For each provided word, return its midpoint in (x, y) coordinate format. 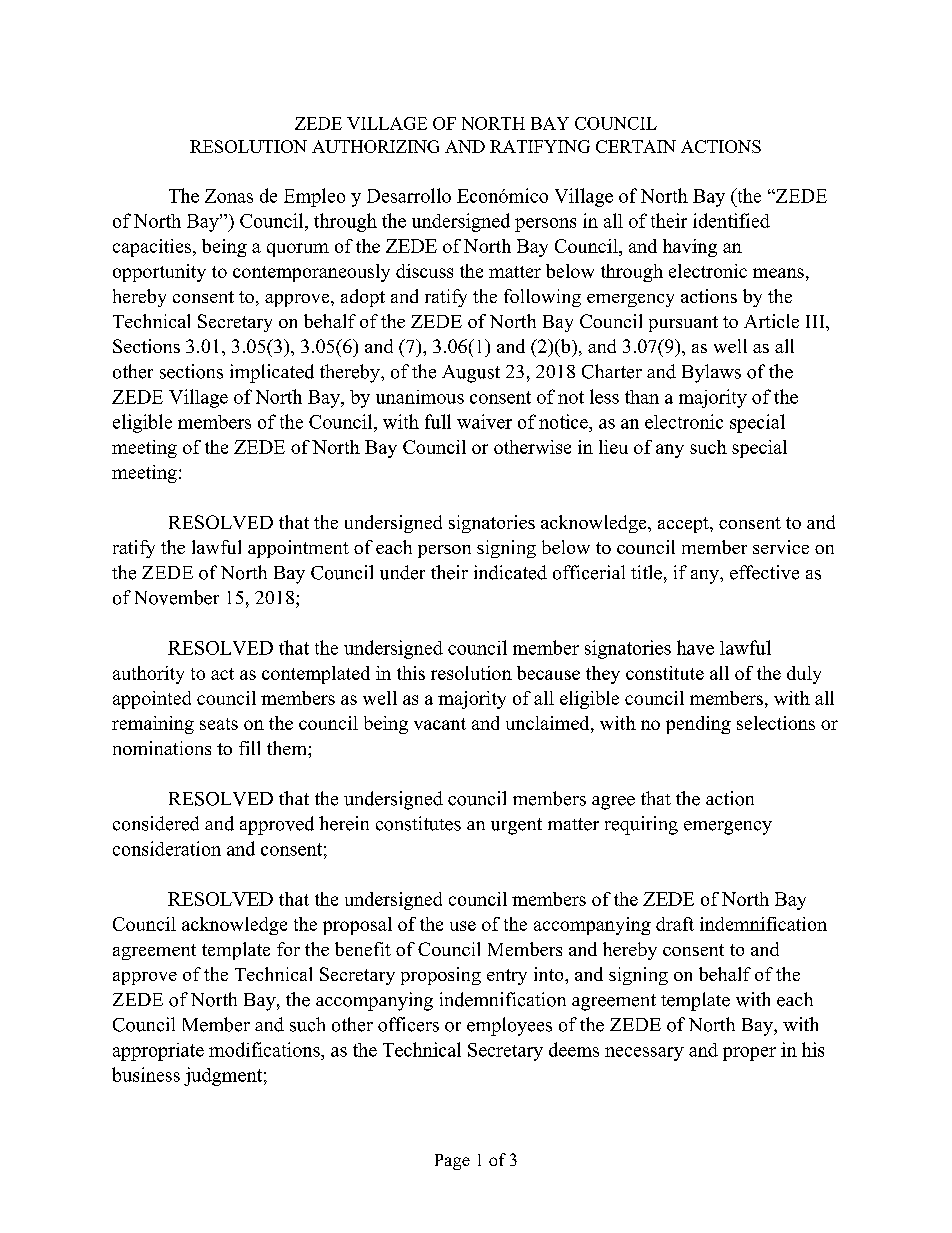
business (146, 1074)
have (695, 647)
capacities (153, 248)
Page (452, 1162)
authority (148, 675)
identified (731, 220)
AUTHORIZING (375, 146)
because (548, 673)
